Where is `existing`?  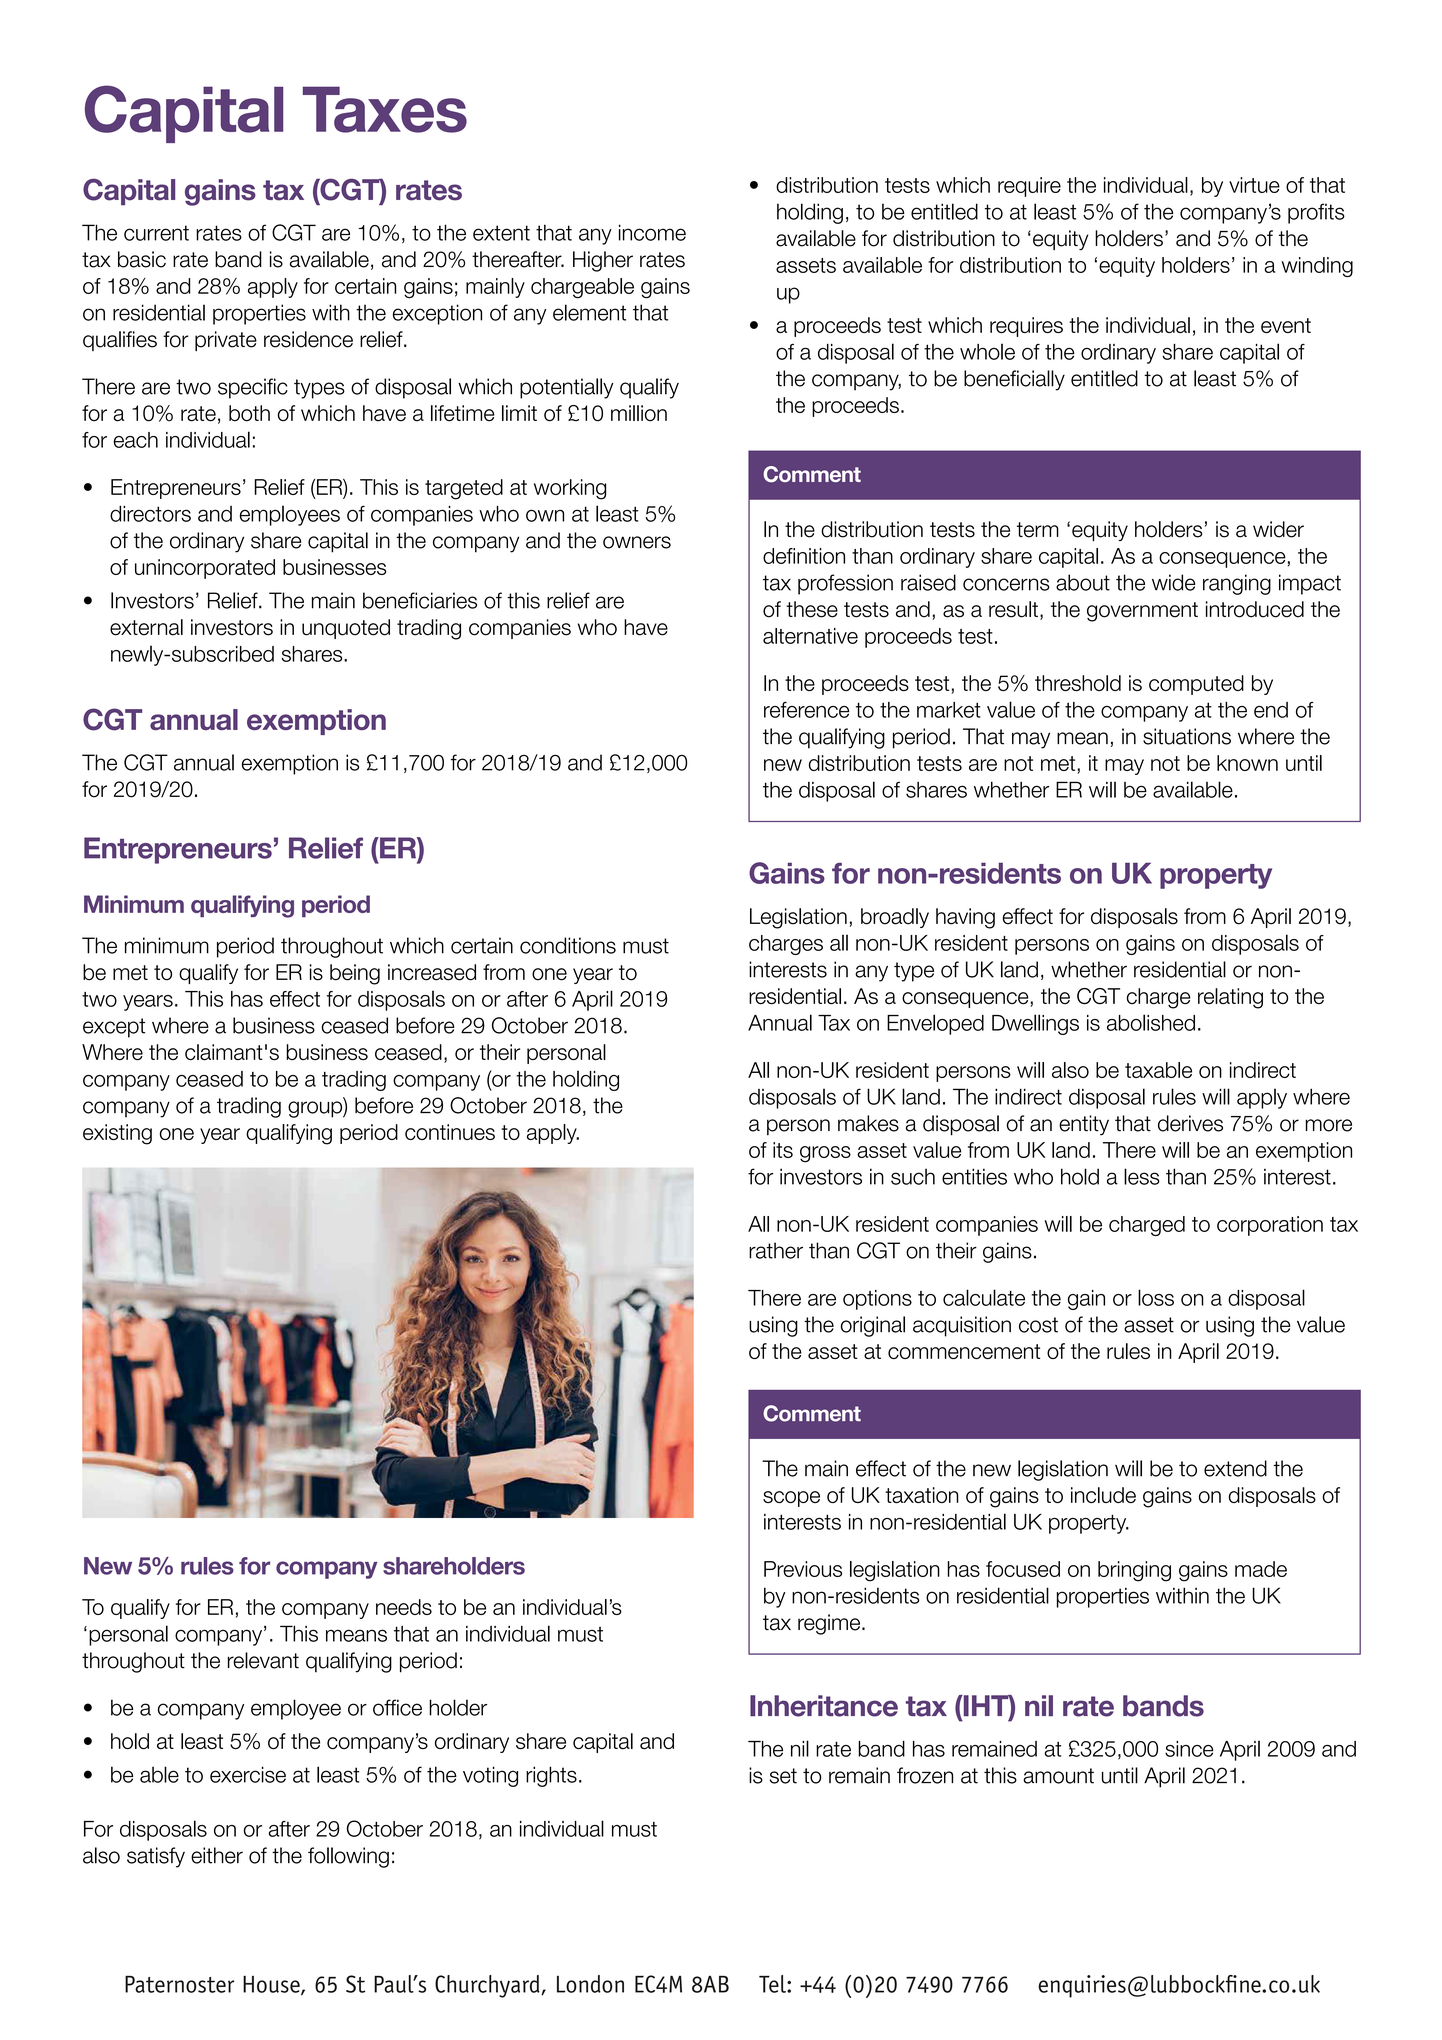 existing is located at coordinates (117, 1134).
